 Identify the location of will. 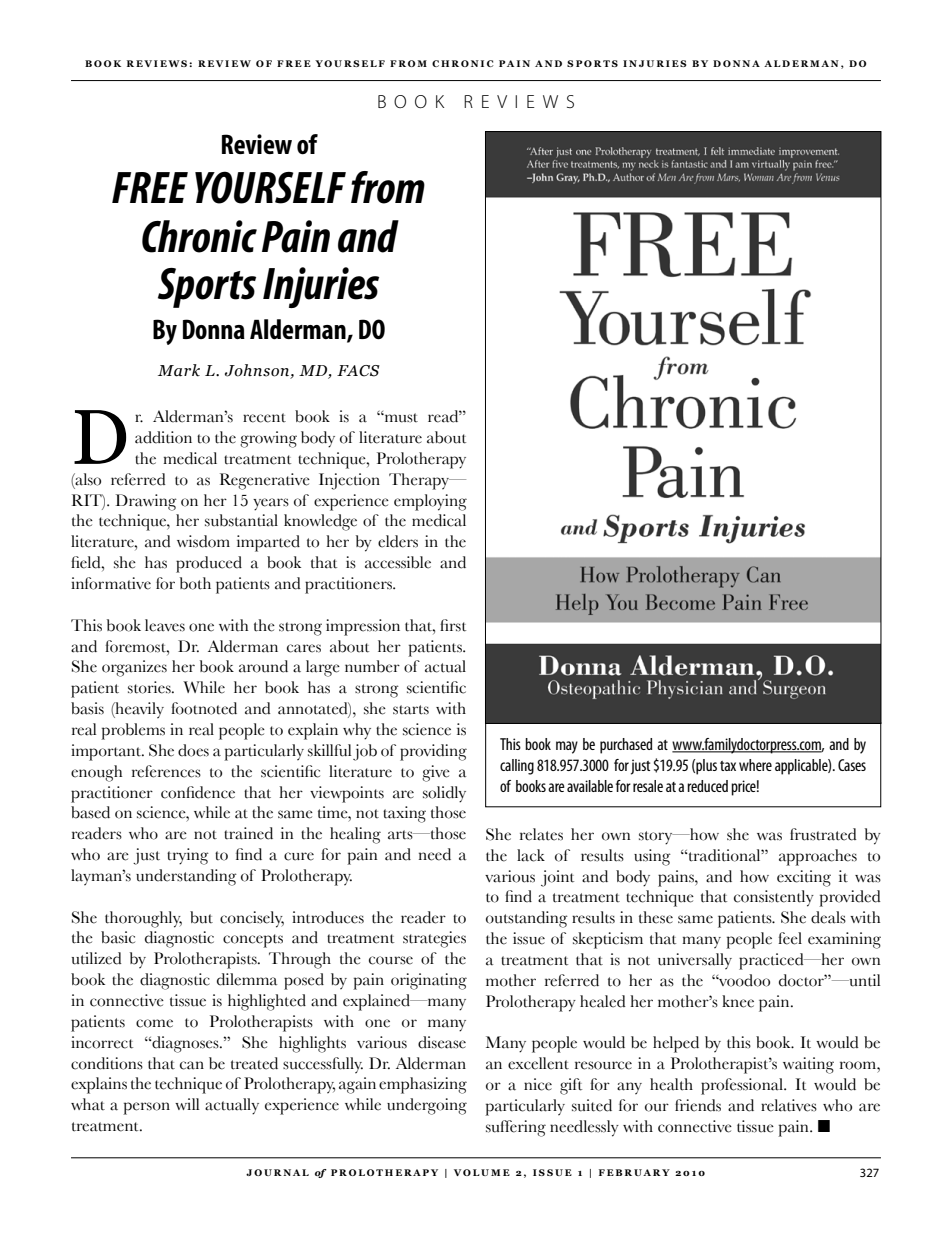
(187, 1104).
